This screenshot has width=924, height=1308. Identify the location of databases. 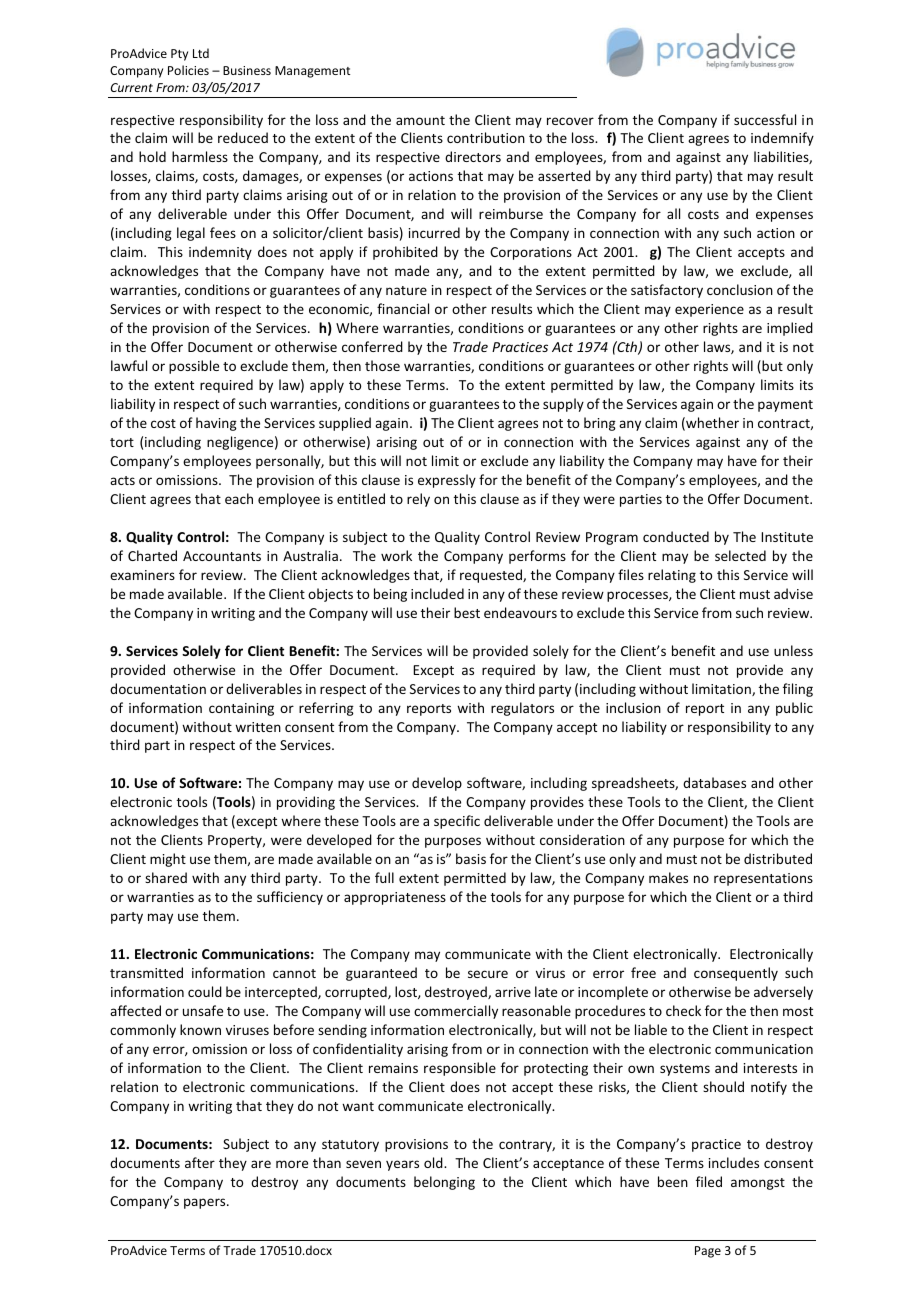
(714, 782).
